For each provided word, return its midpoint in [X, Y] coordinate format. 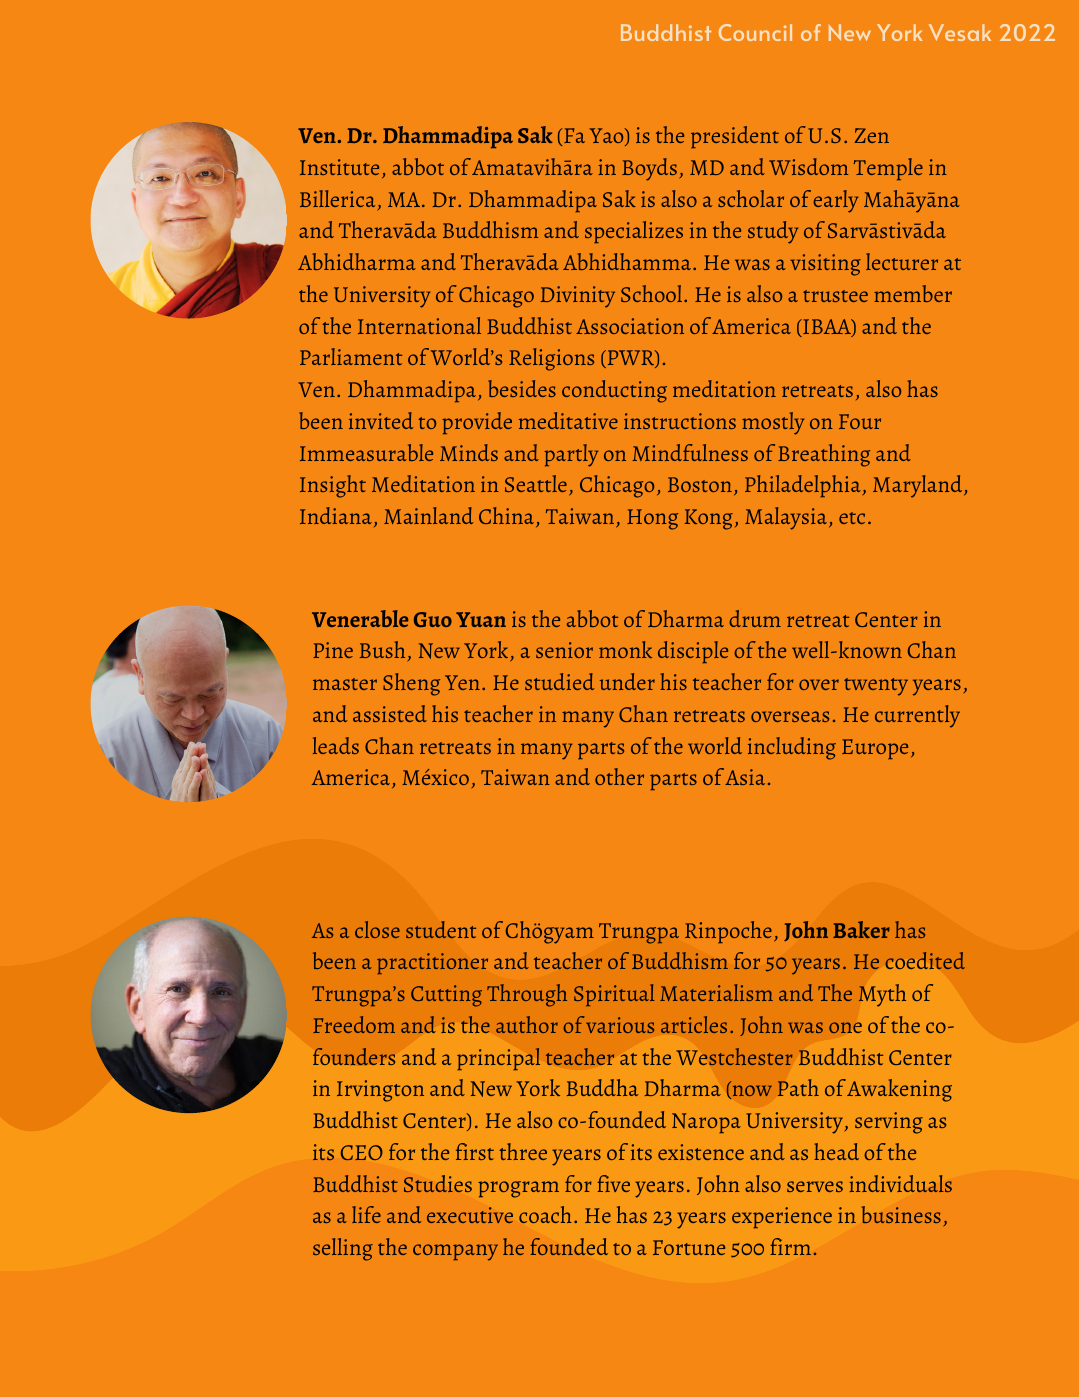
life [366, 1214]
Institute [339, 167]
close [377, 929]
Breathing [824, 455]
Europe [875, 749]
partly [571, 455]
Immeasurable [366, 452]
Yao [607, 137]
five [613, 1183]
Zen [872, 135]
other [619, 776]
